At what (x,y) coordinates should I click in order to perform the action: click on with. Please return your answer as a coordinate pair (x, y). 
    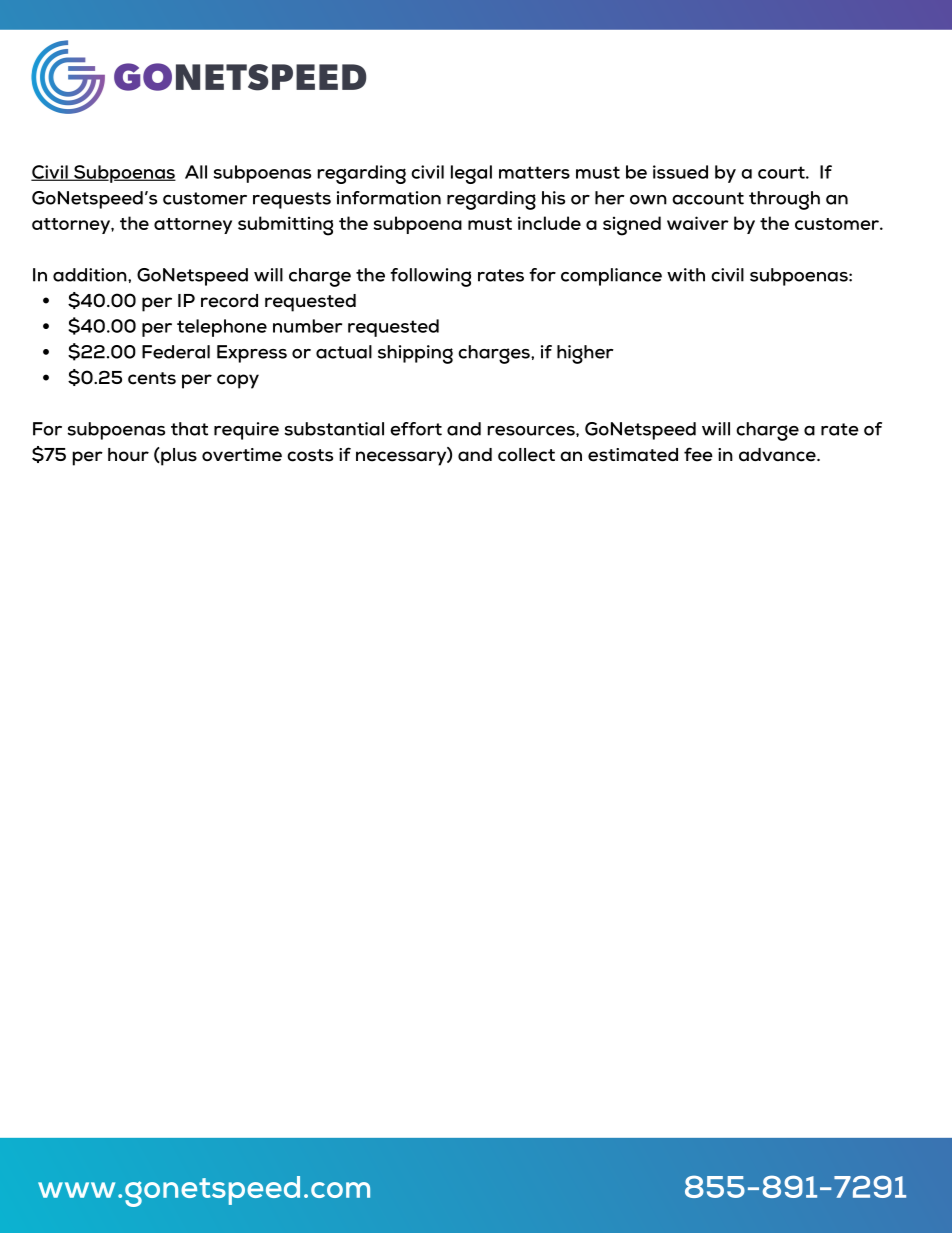
    Looking at the image, I should click on (686, 275).
